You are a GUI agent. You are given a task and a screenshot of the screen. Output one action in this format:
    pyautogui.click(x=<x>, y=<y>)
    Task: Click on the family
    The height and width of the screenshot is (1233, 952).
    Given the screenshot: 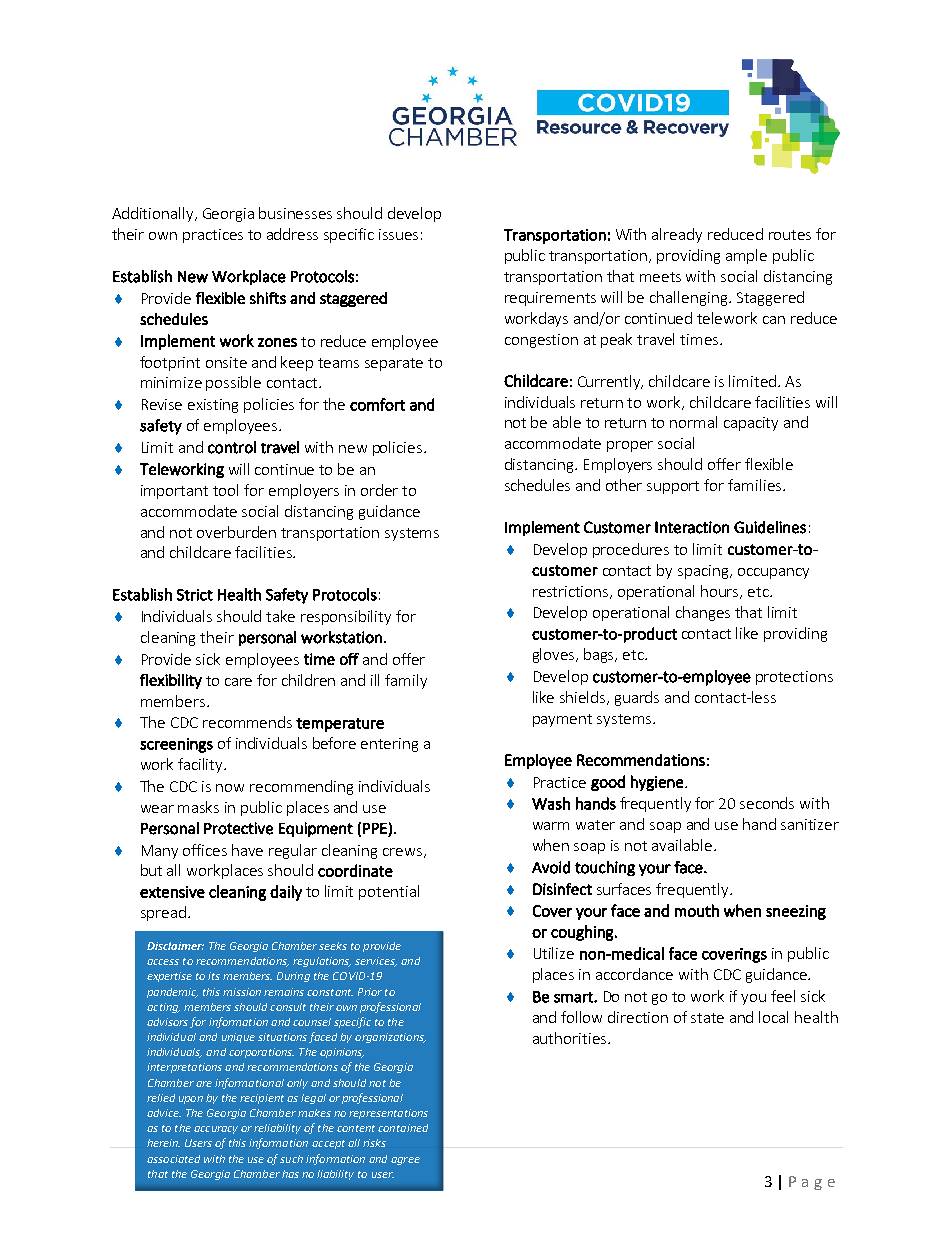 What is the action you would take?
    pyautogui.click(x=406, y=681)
